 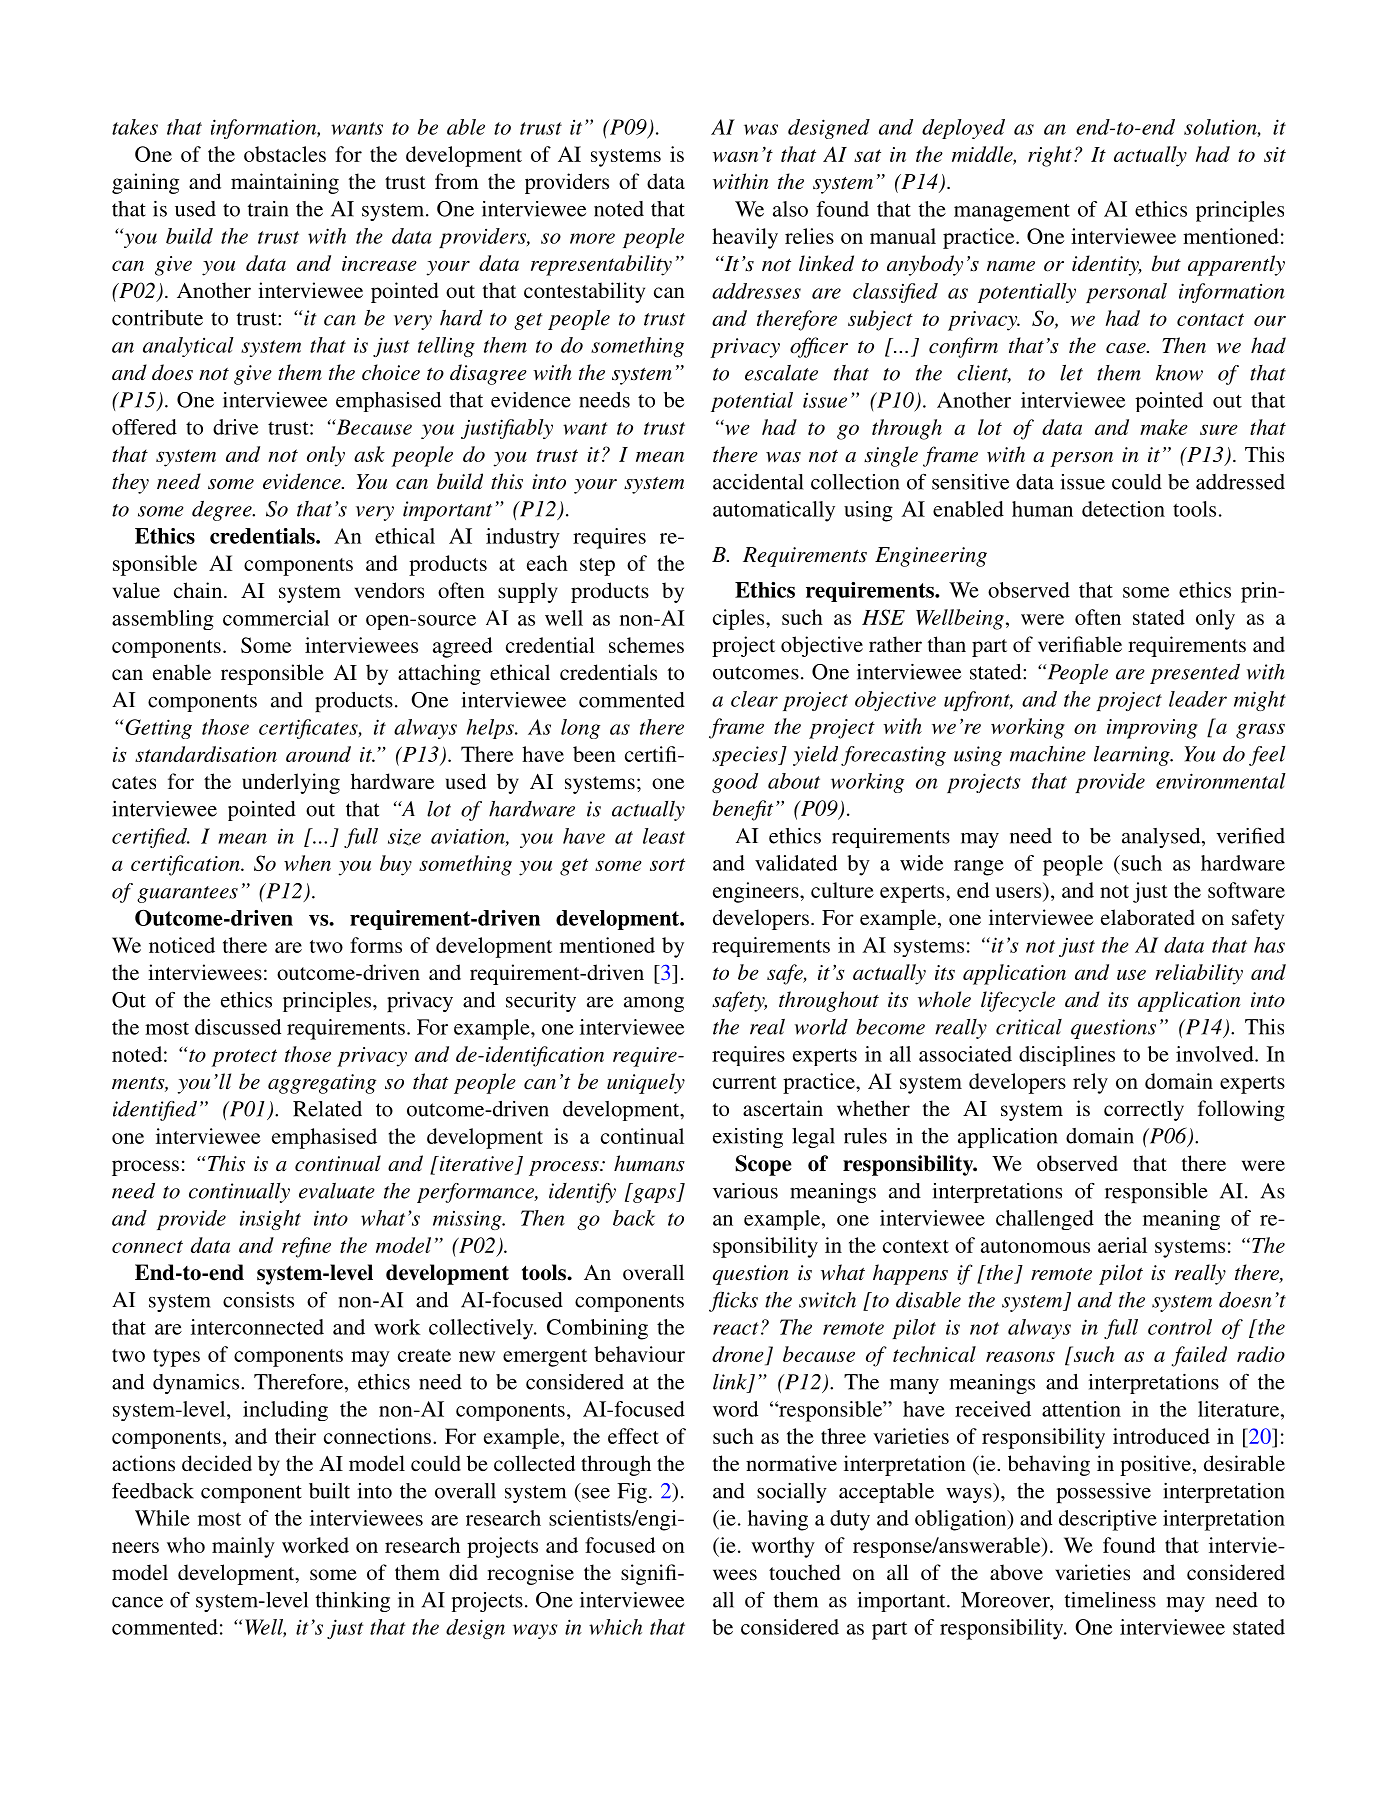 I want to click on mainly, so click(x=243, y=1547).
